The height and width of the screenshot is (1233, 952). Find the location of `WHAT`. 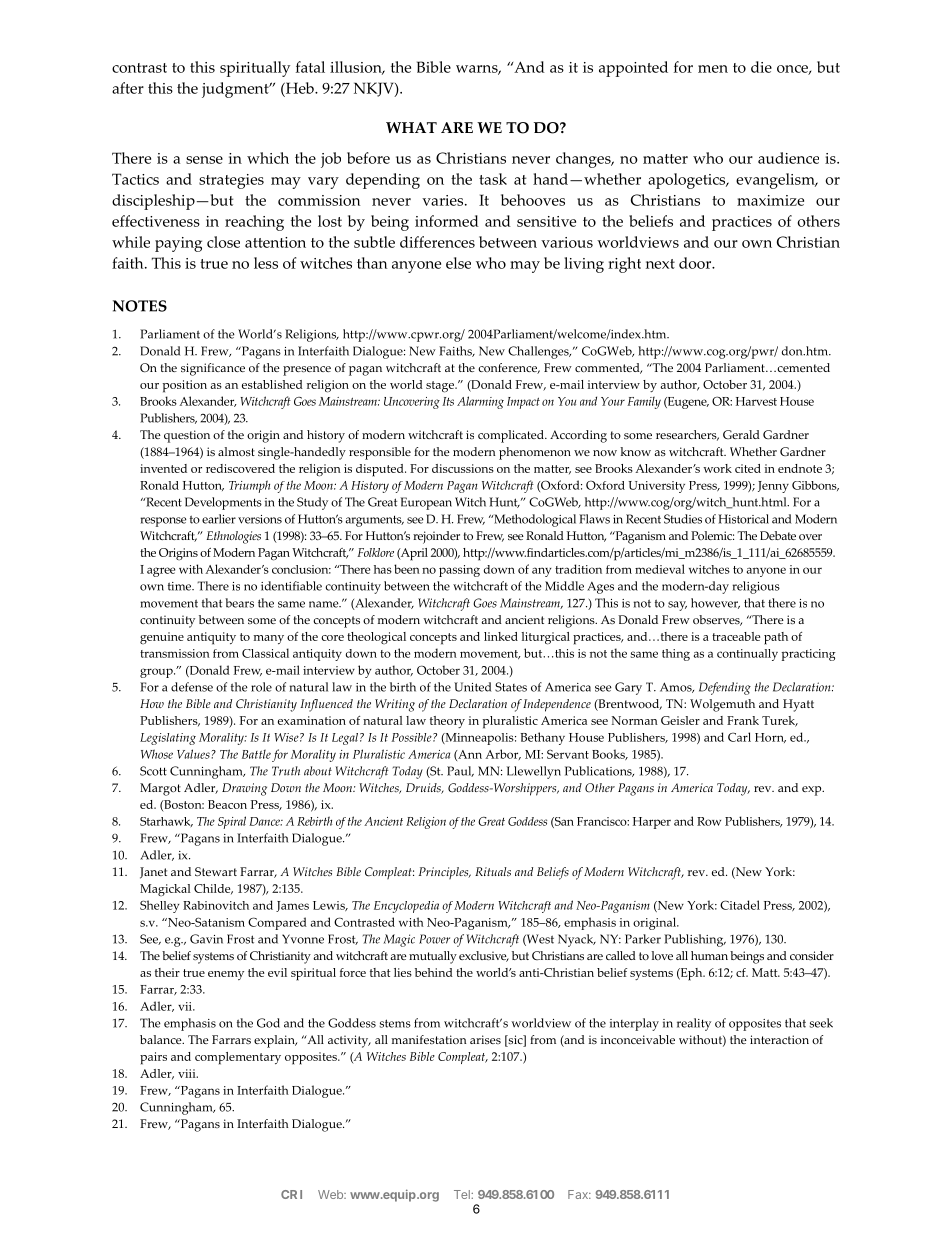

WHAT is located at coordinates (411, 127).
